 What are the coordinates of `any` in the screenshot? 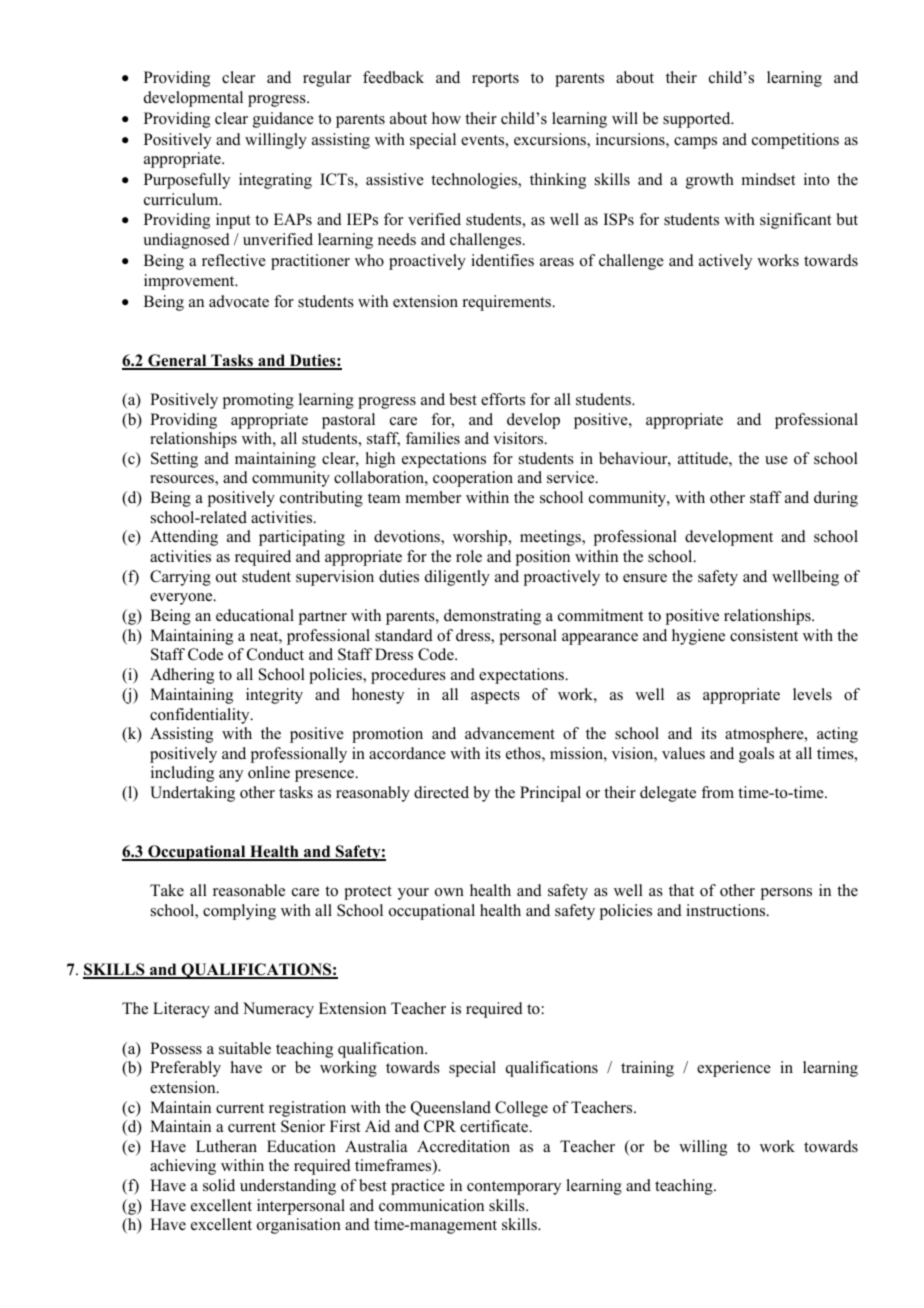 It's located at (231, 776).
